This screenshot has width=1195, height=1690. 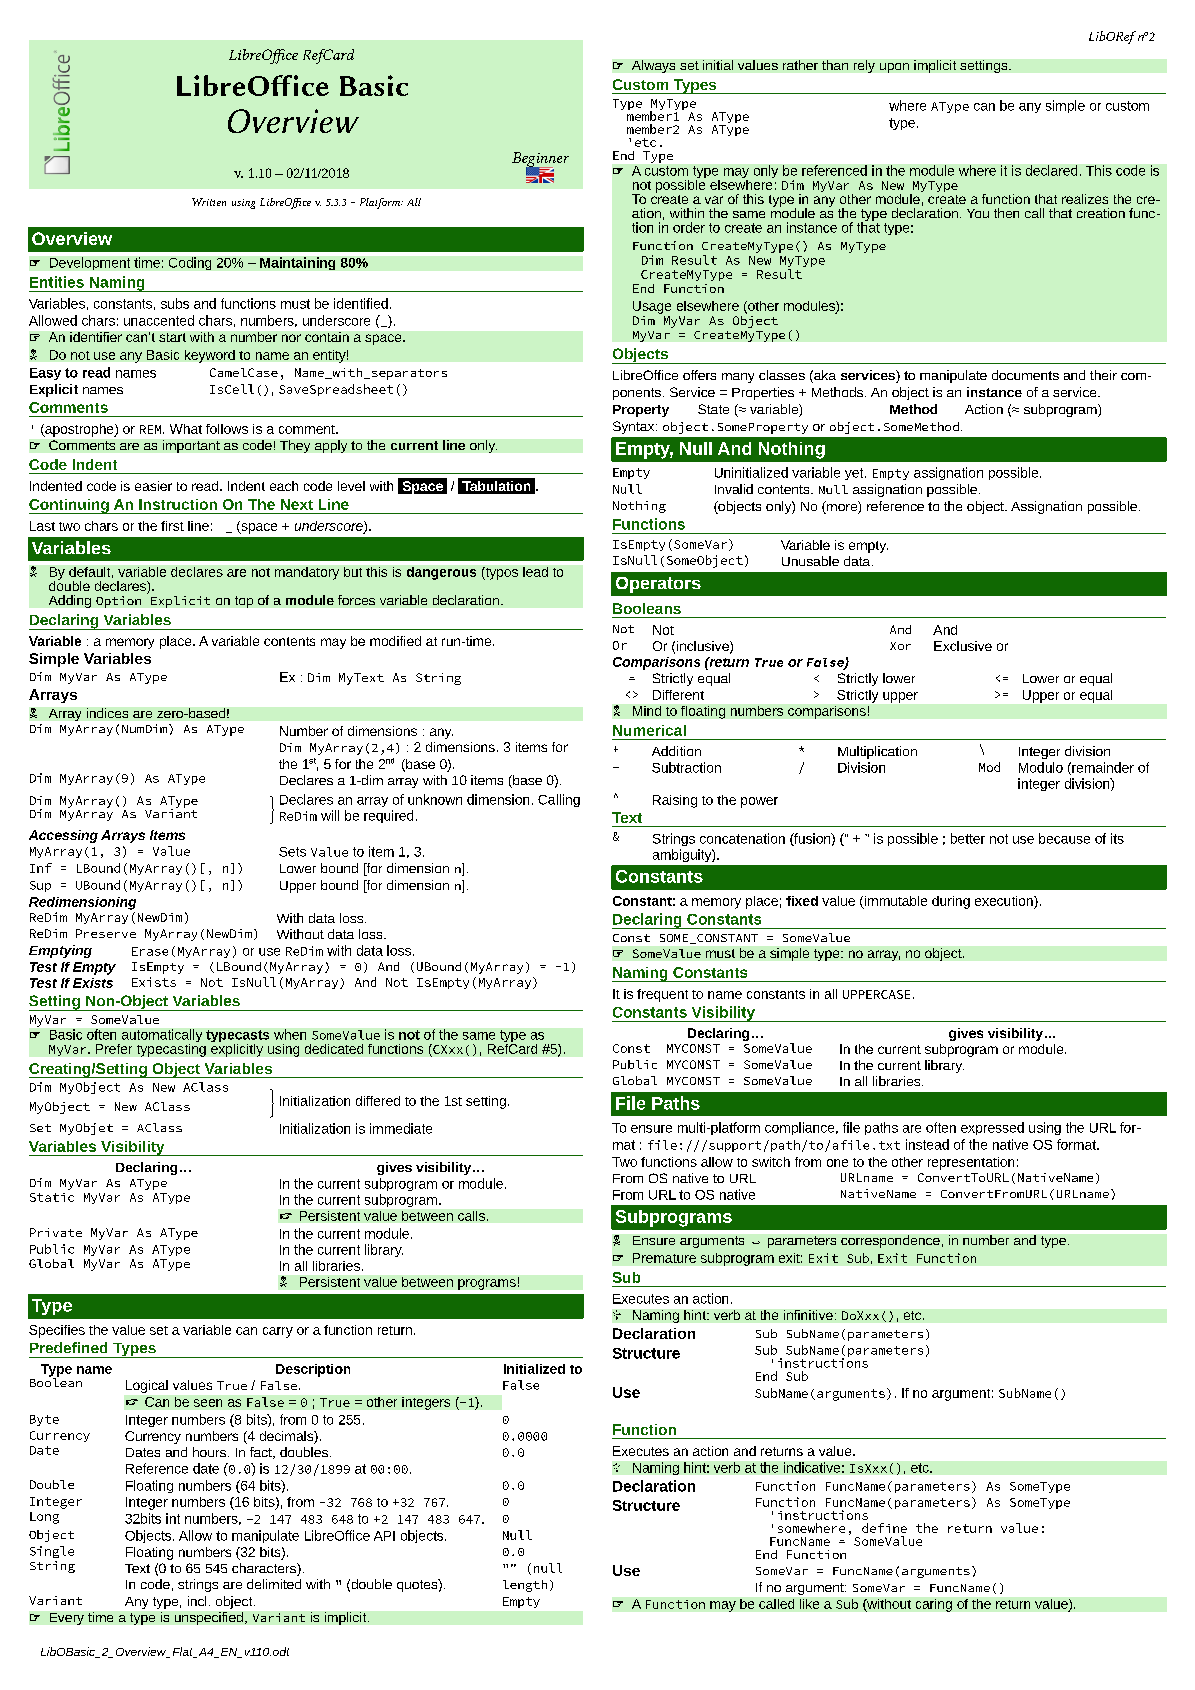 What do you see at coordinates (968, 838) in the screenshot?
I see `better` at bounding box center [968, 838].
